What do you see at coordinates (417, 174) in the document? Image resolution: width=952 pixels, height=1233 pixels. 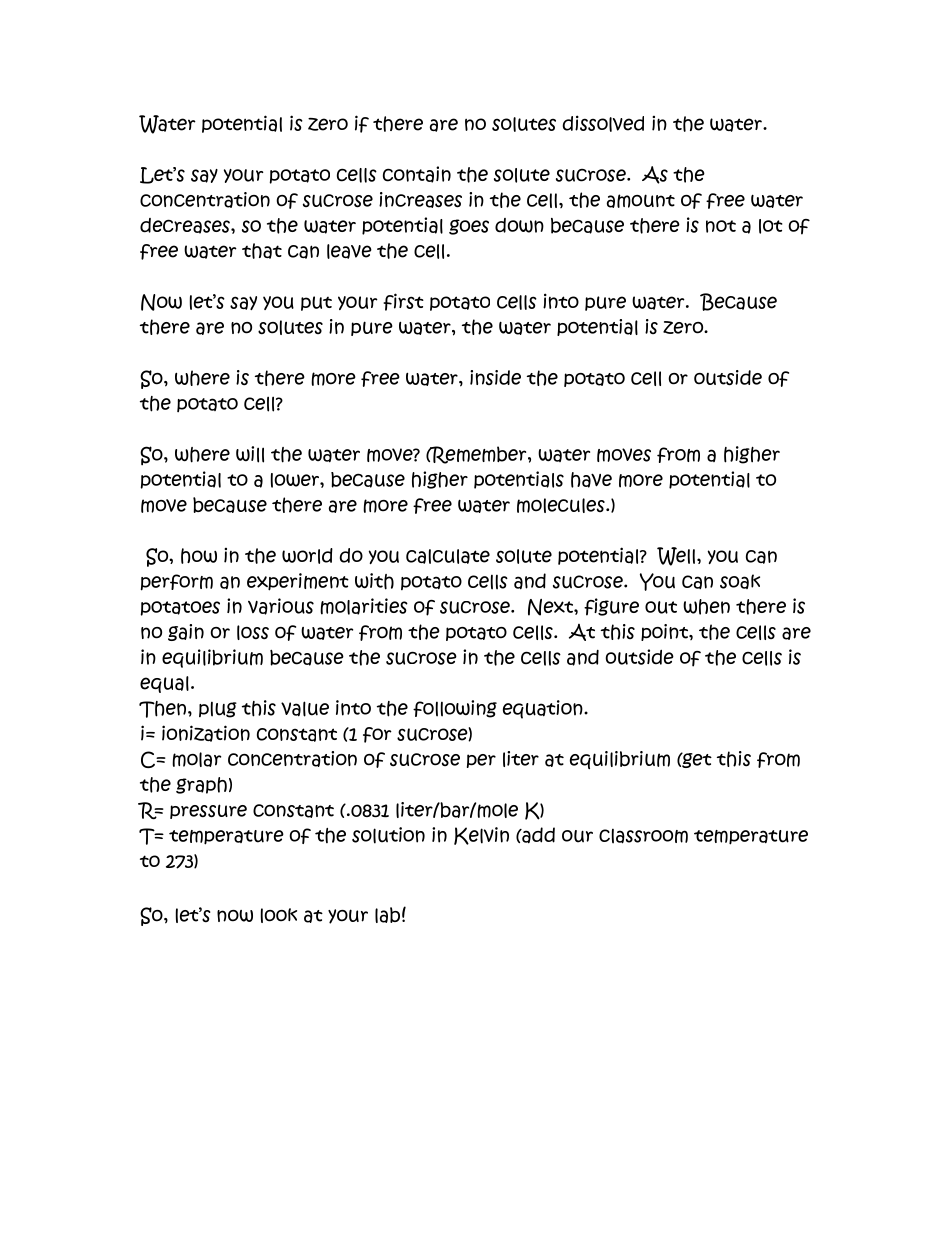 I see `contain` at bounding box center [417, 174].
